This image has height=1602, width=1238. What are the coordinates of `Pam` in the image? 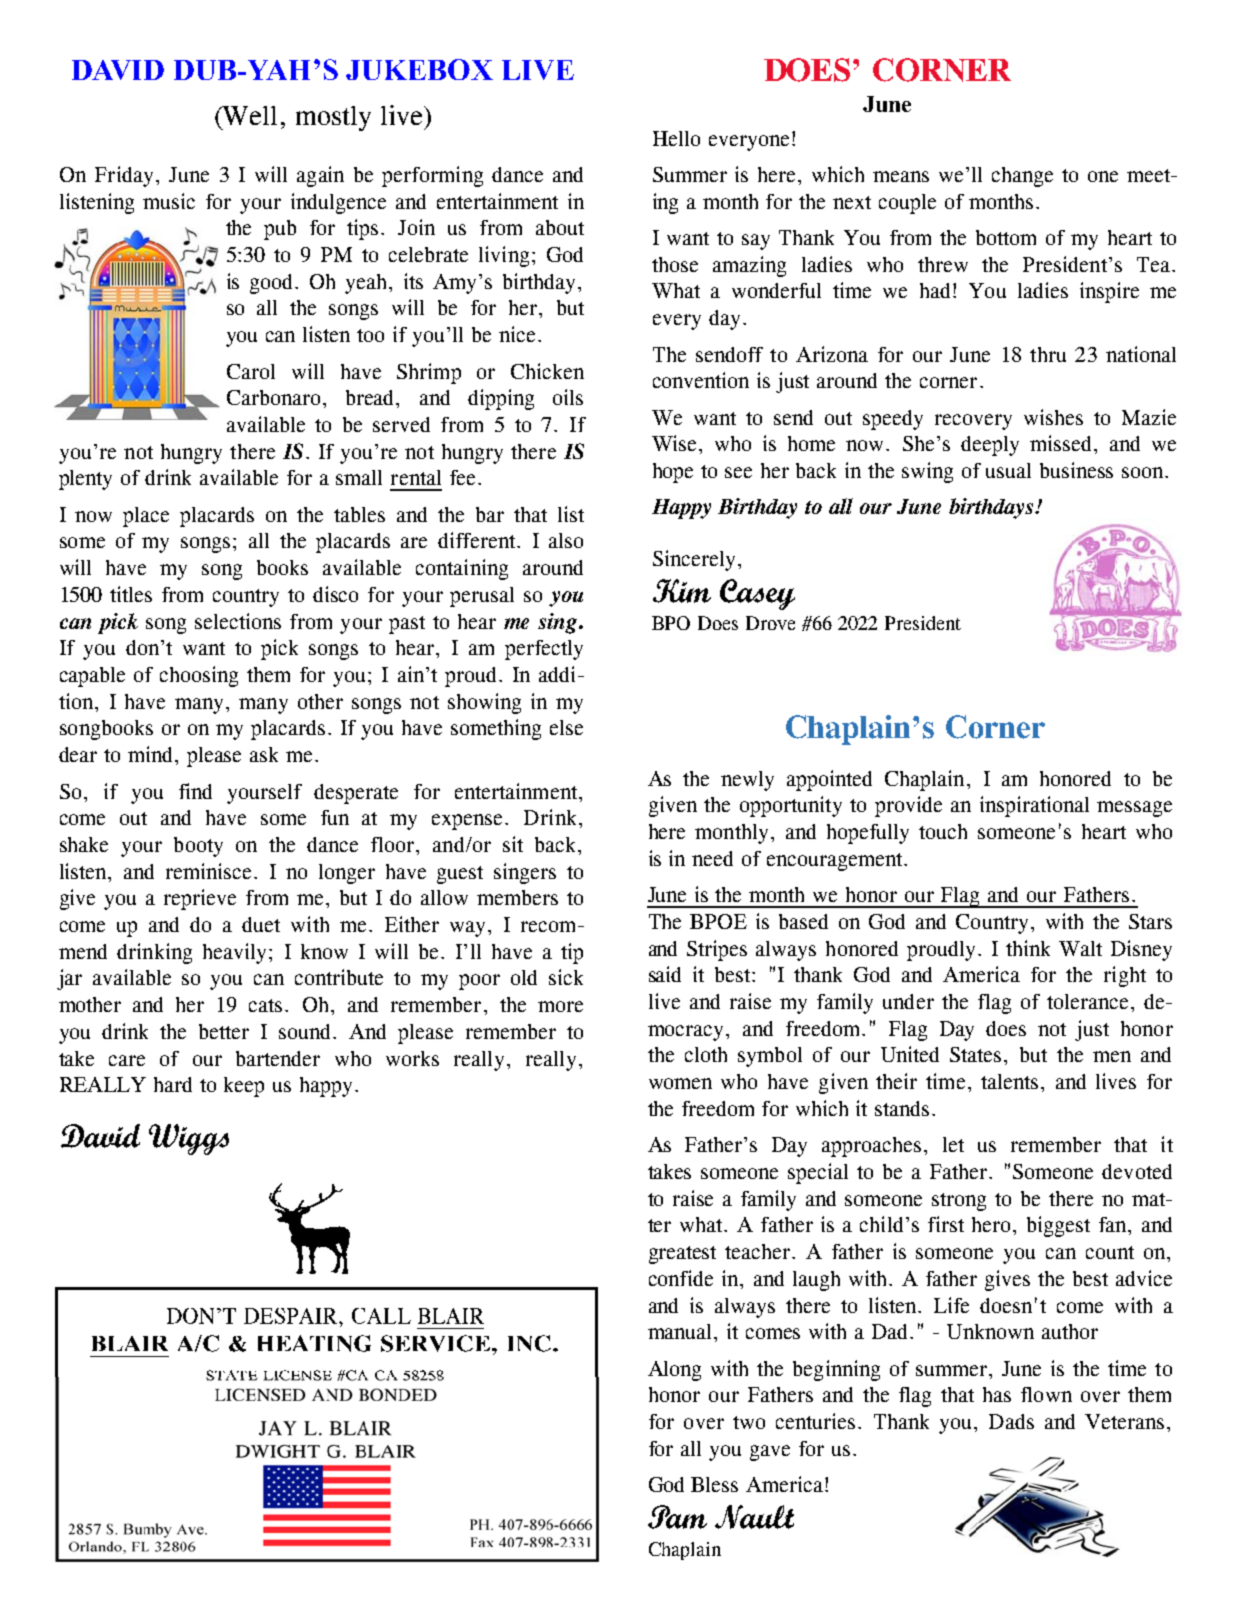 It's located at (677, 1517).
